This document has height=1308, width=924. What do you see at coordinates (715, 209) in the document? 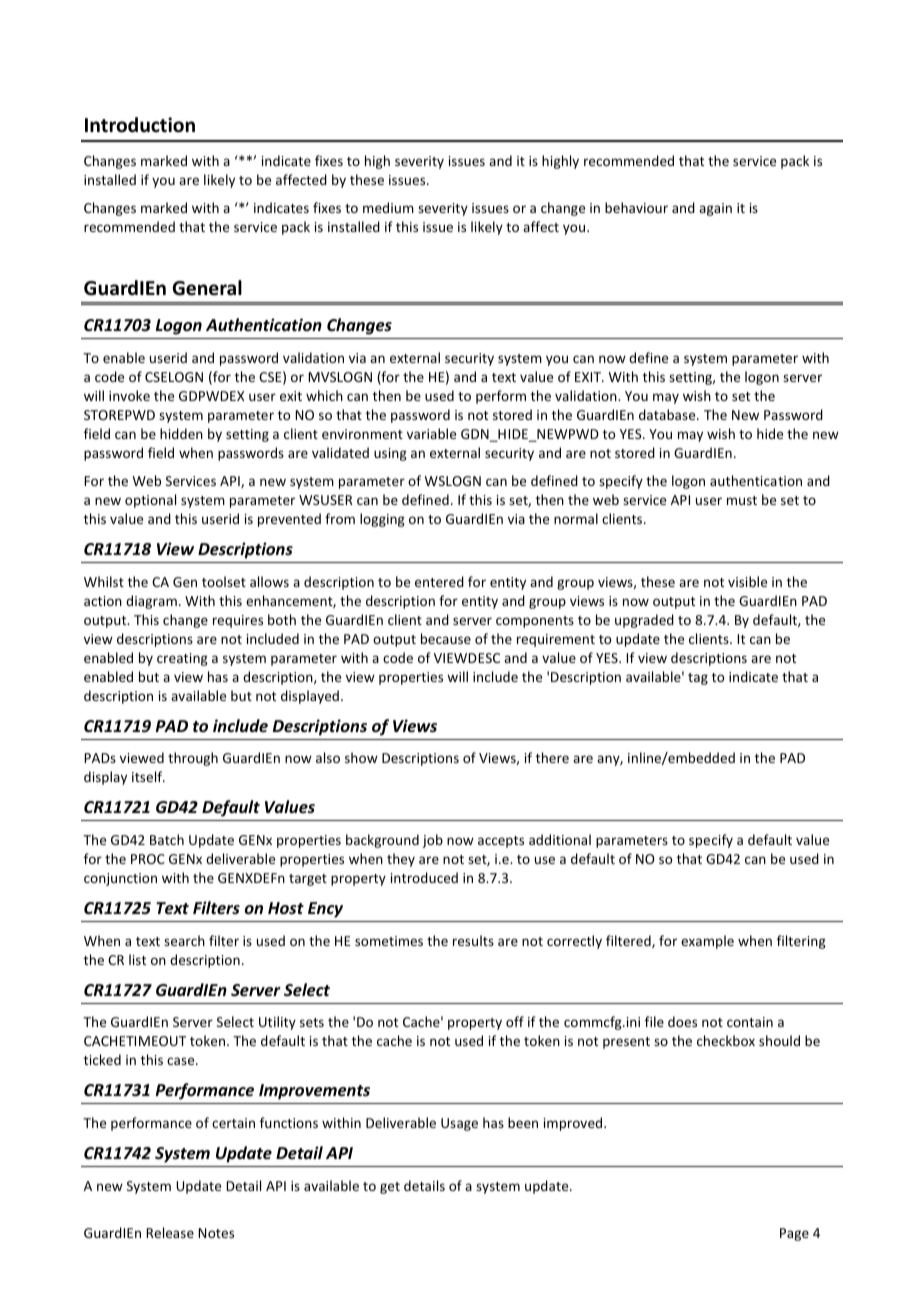
I see `again` at bounding box center [715, 209].
